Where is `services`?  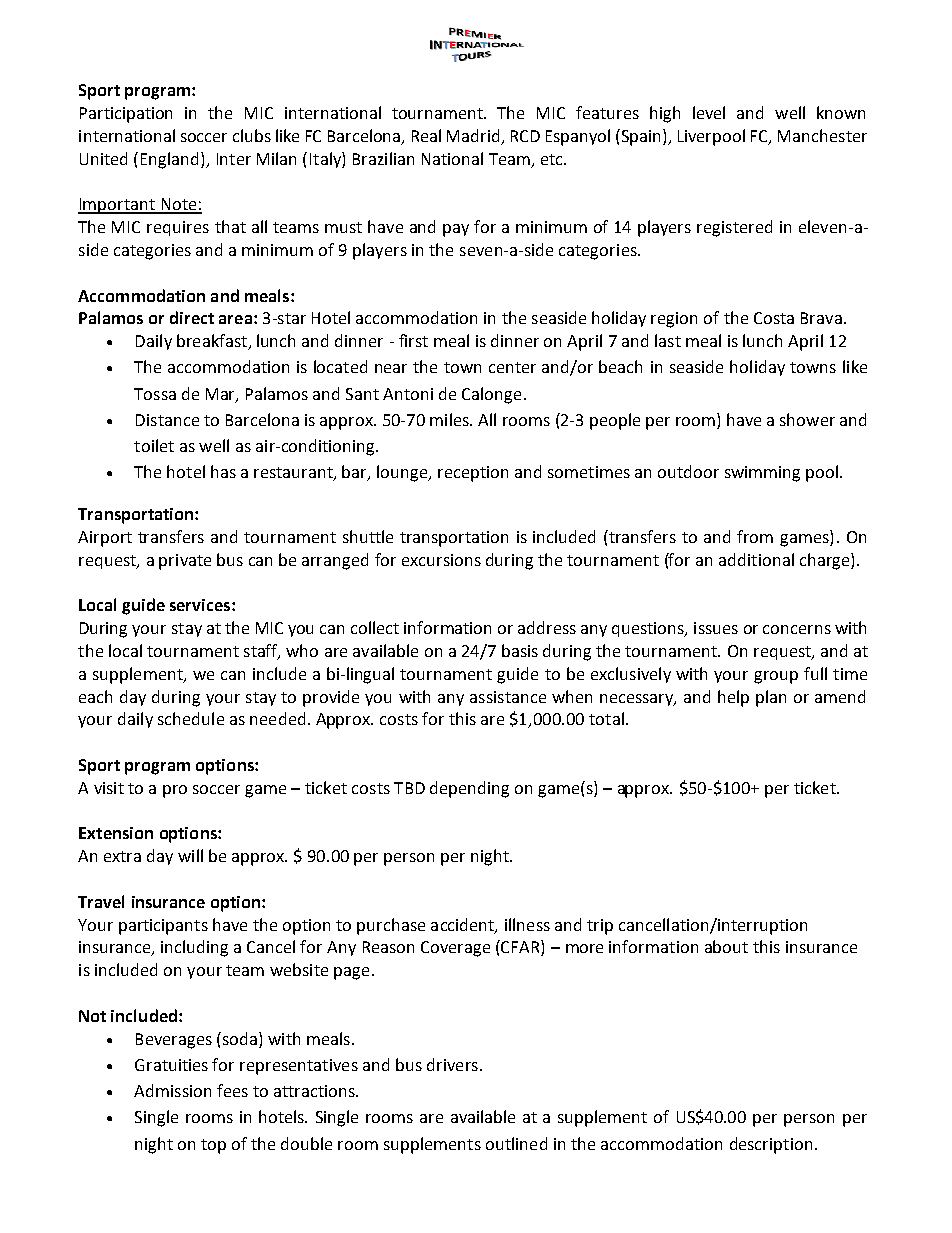
services is located at coordinates (201, 605).
